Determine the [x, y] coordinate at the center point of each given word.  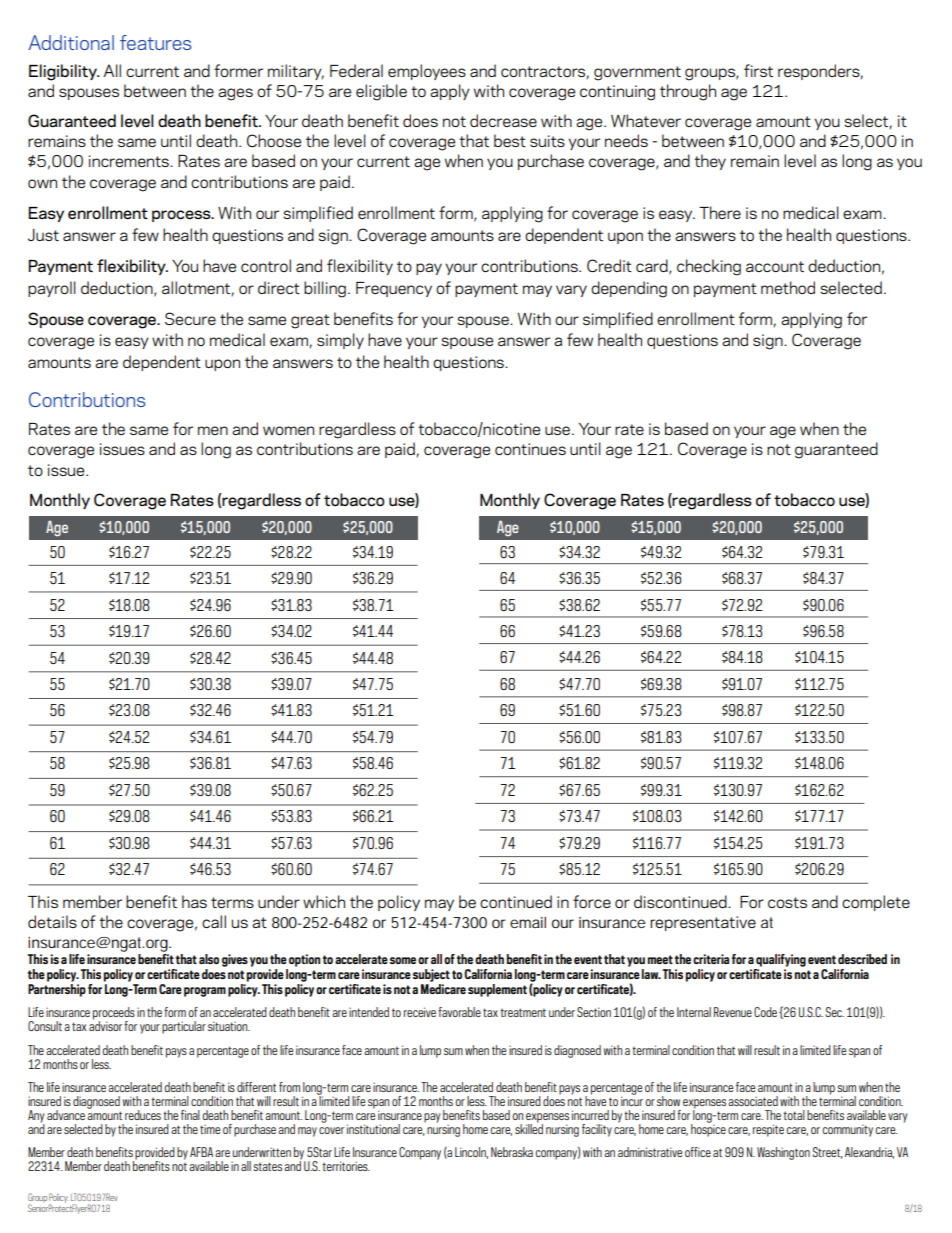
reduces [143, 1115]
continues [530, 449]
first [758, 70]
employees [427, 72]
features [155, 42]
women [288, 430]
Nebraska [512, 1152]
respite [768, 1130]
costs [787, 902]
